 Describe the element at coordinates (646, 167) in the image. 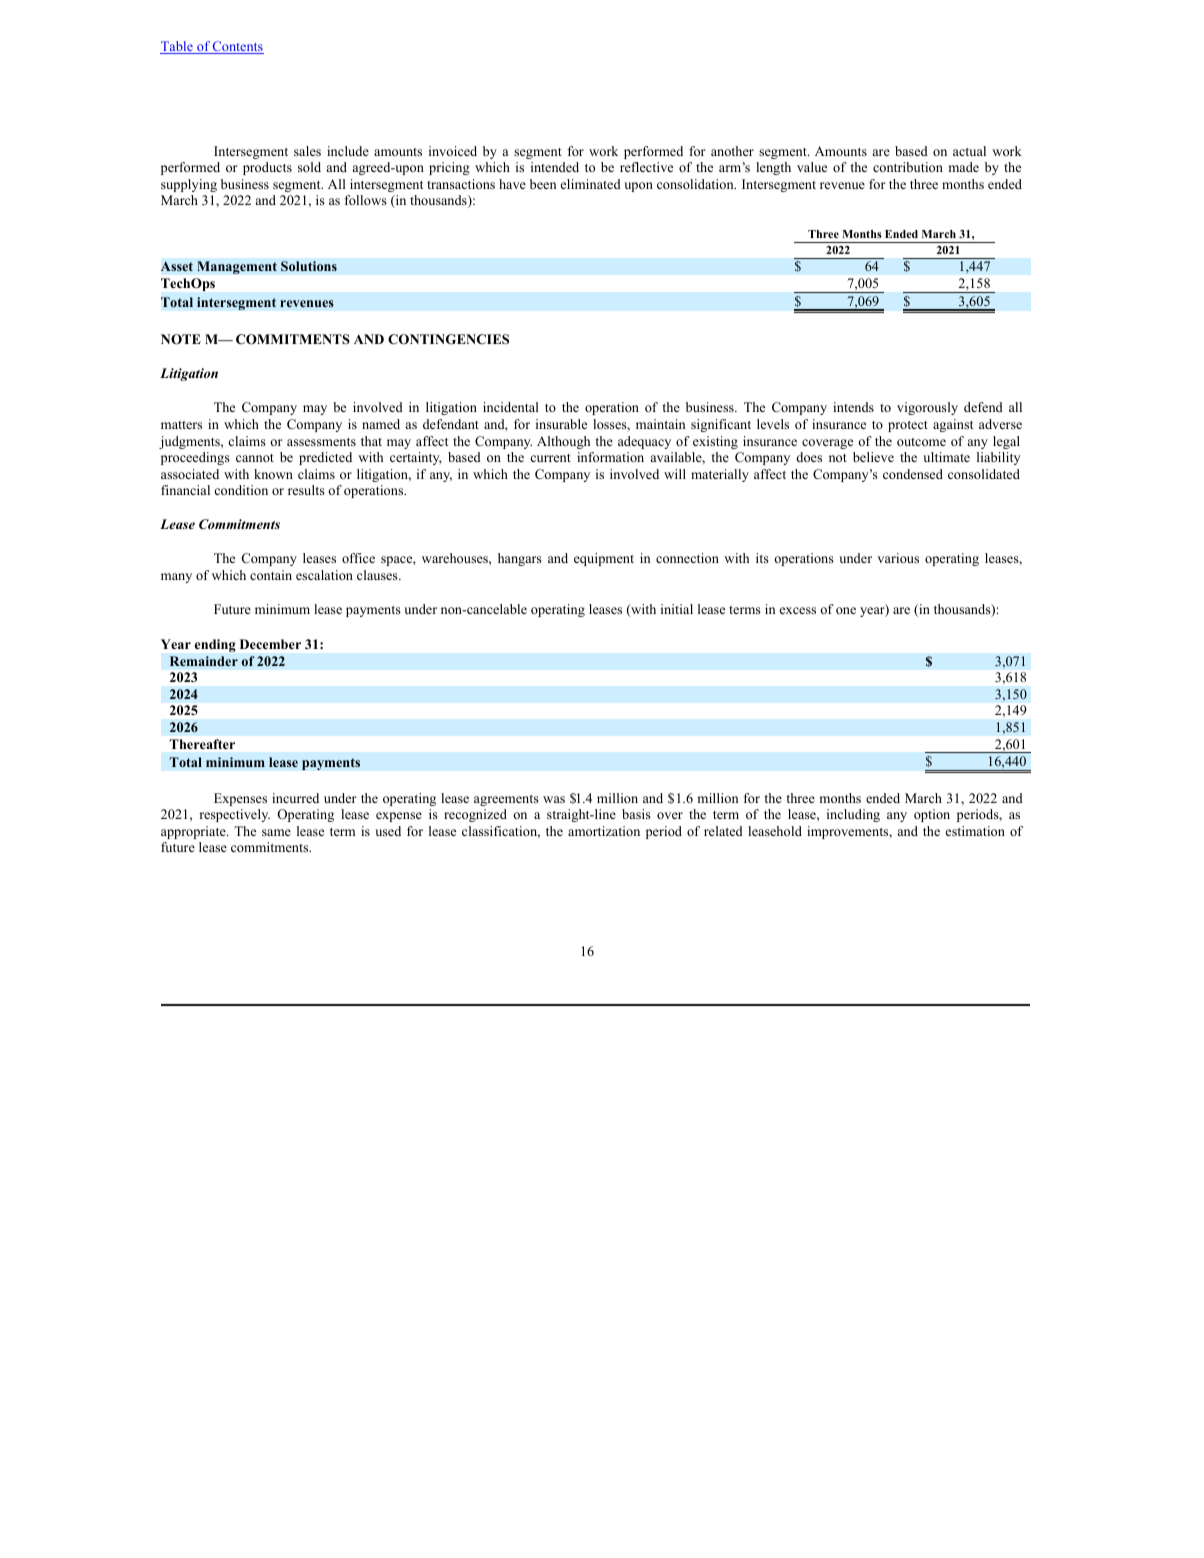

I see `reflective` at that location.
